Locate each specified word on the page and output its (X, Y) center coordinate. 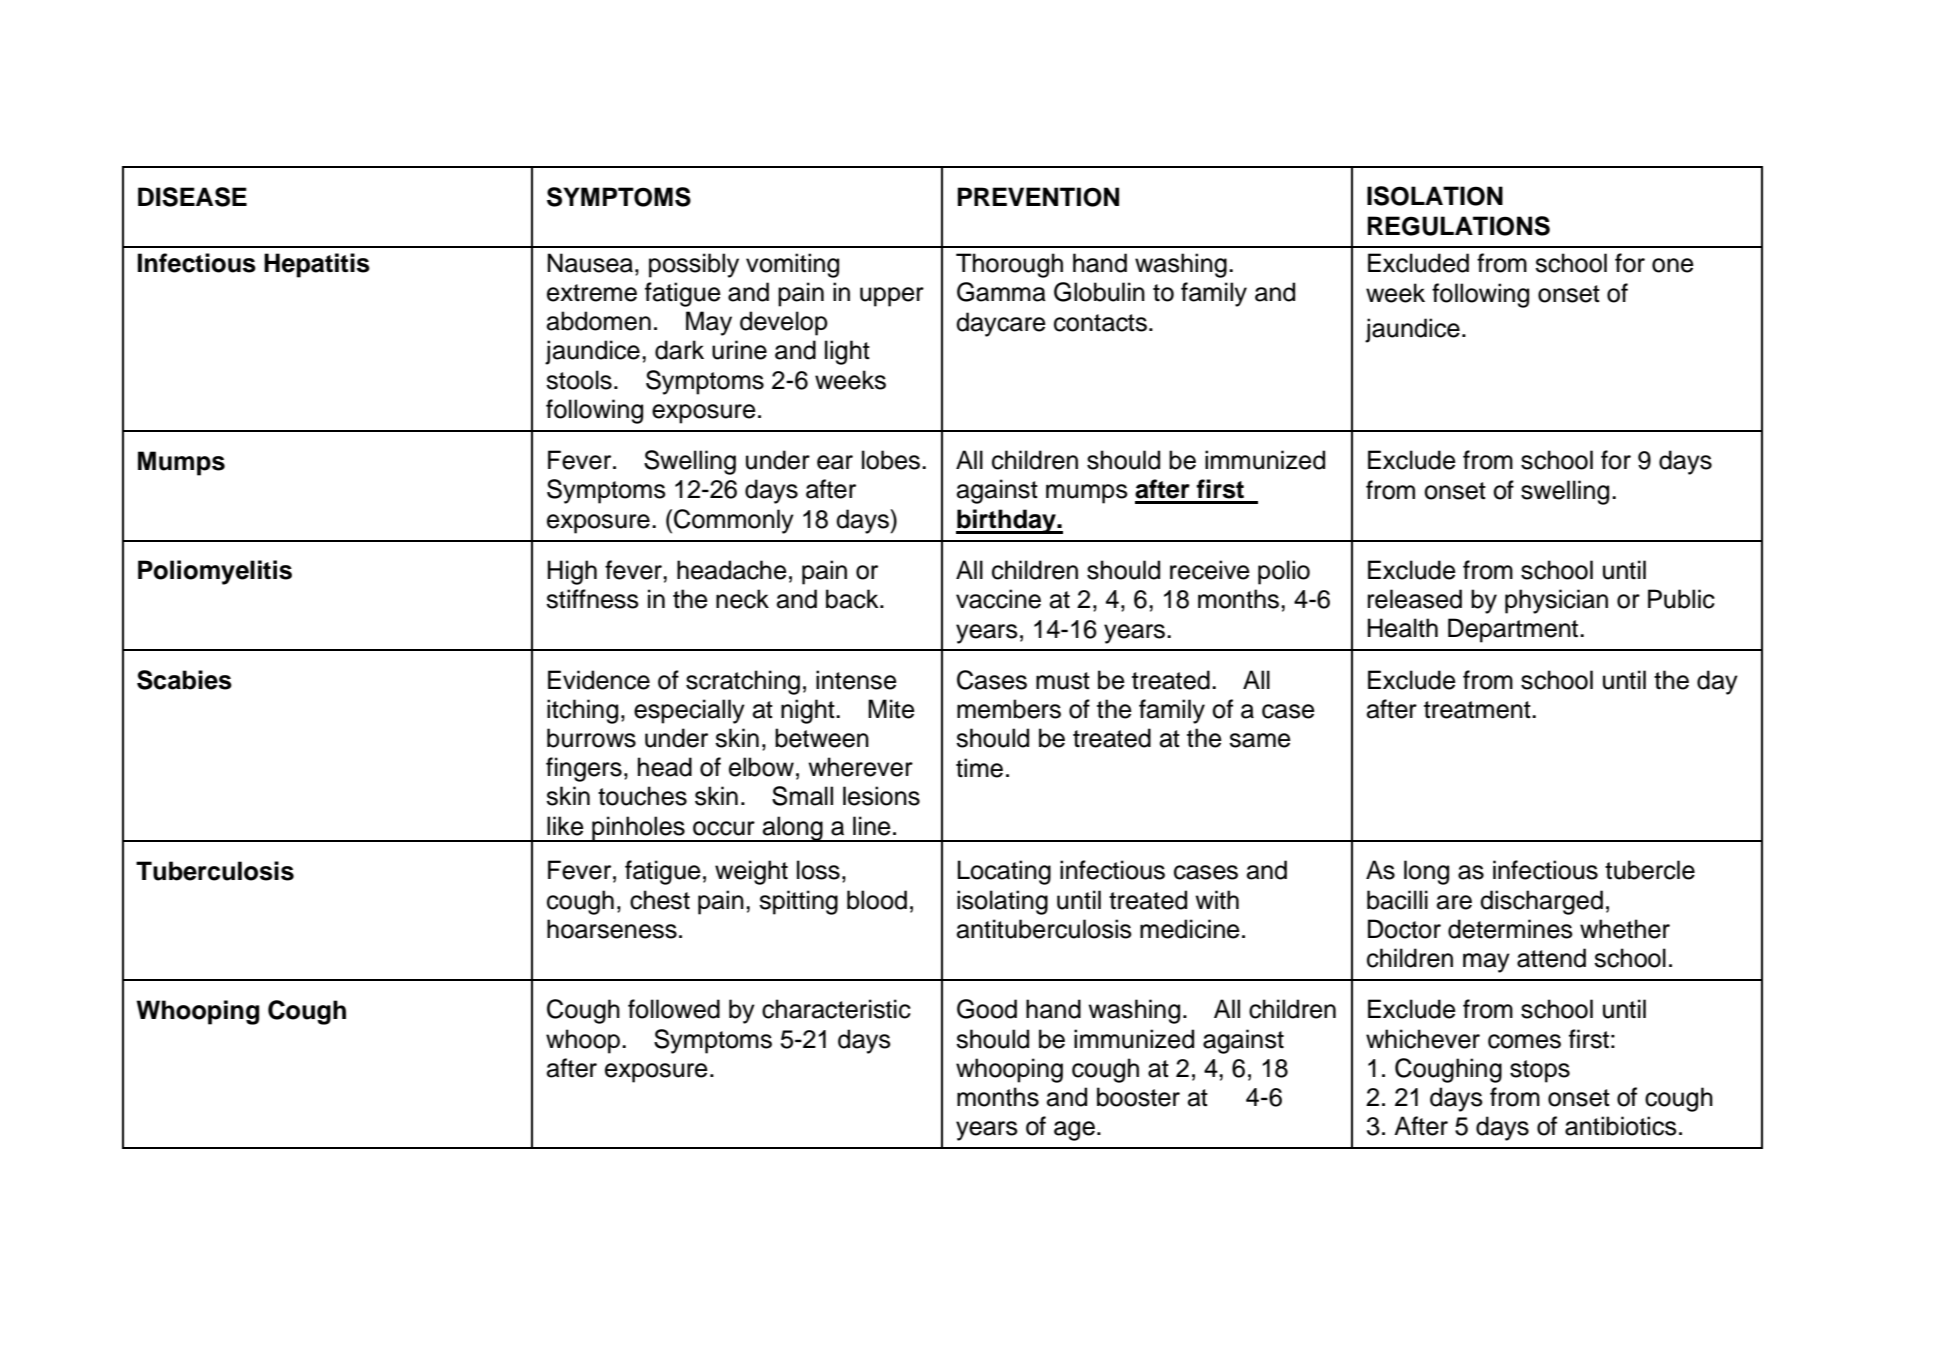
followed (674, 1009)
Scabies (184, 680)
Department (1514, 630)
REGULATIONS (1459, 226)
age (1074, 1131)
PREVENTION (1038, 197)
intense (856, 680)
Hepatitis (317, 265)
